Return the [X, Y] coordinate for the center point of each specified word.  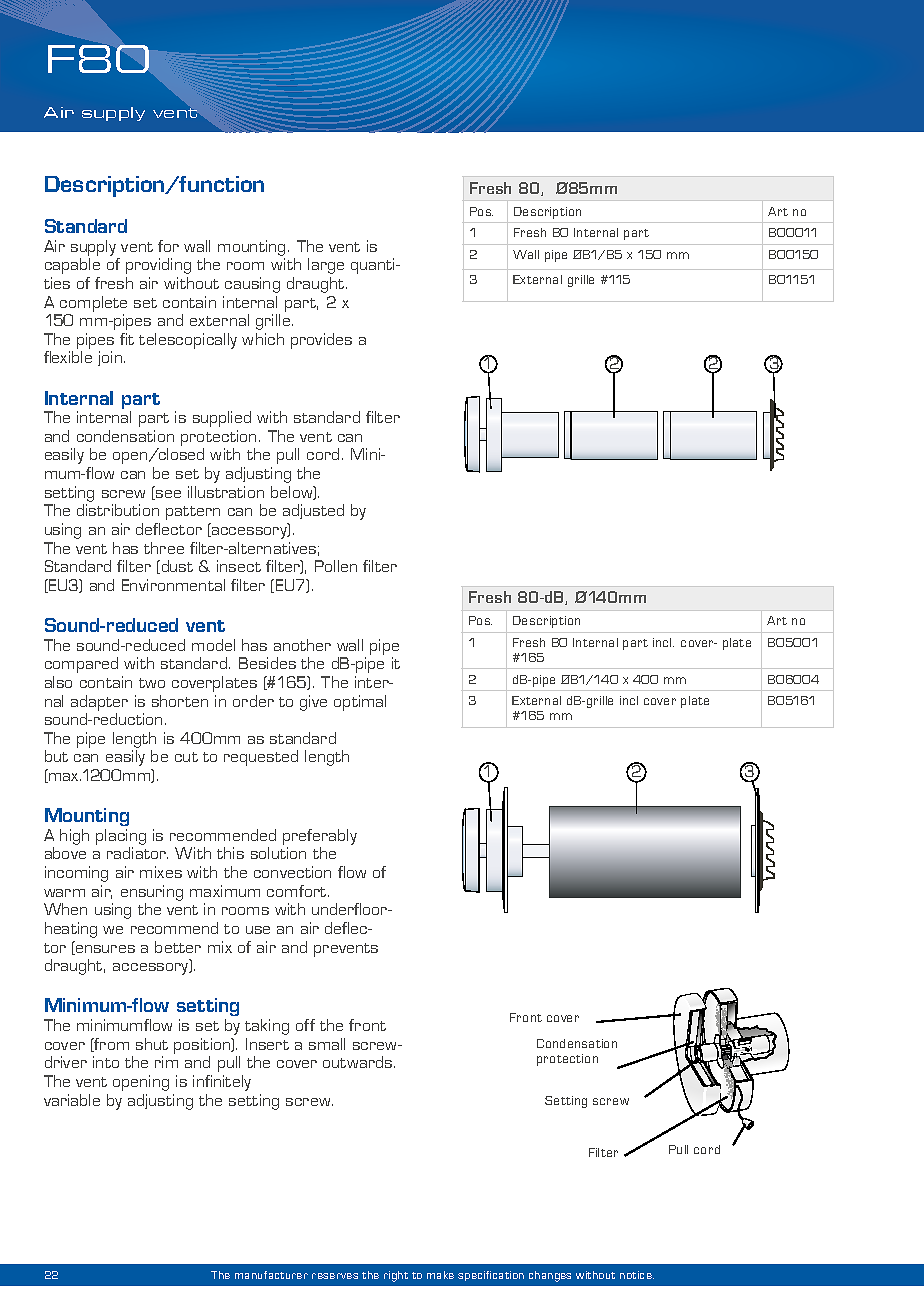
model [213, 645]
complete [93, 304]
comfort [298, 891]
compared [81, 665]
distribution [118, 510]
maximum [225, 891]
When [65, 909]
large [326, 266]
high [74, 837]
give [313, 703]
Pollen [336, 566]
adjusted [313, 511]
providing [158, 266]
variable [72, 1100]
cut [186, 757]
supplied [222, 419]
